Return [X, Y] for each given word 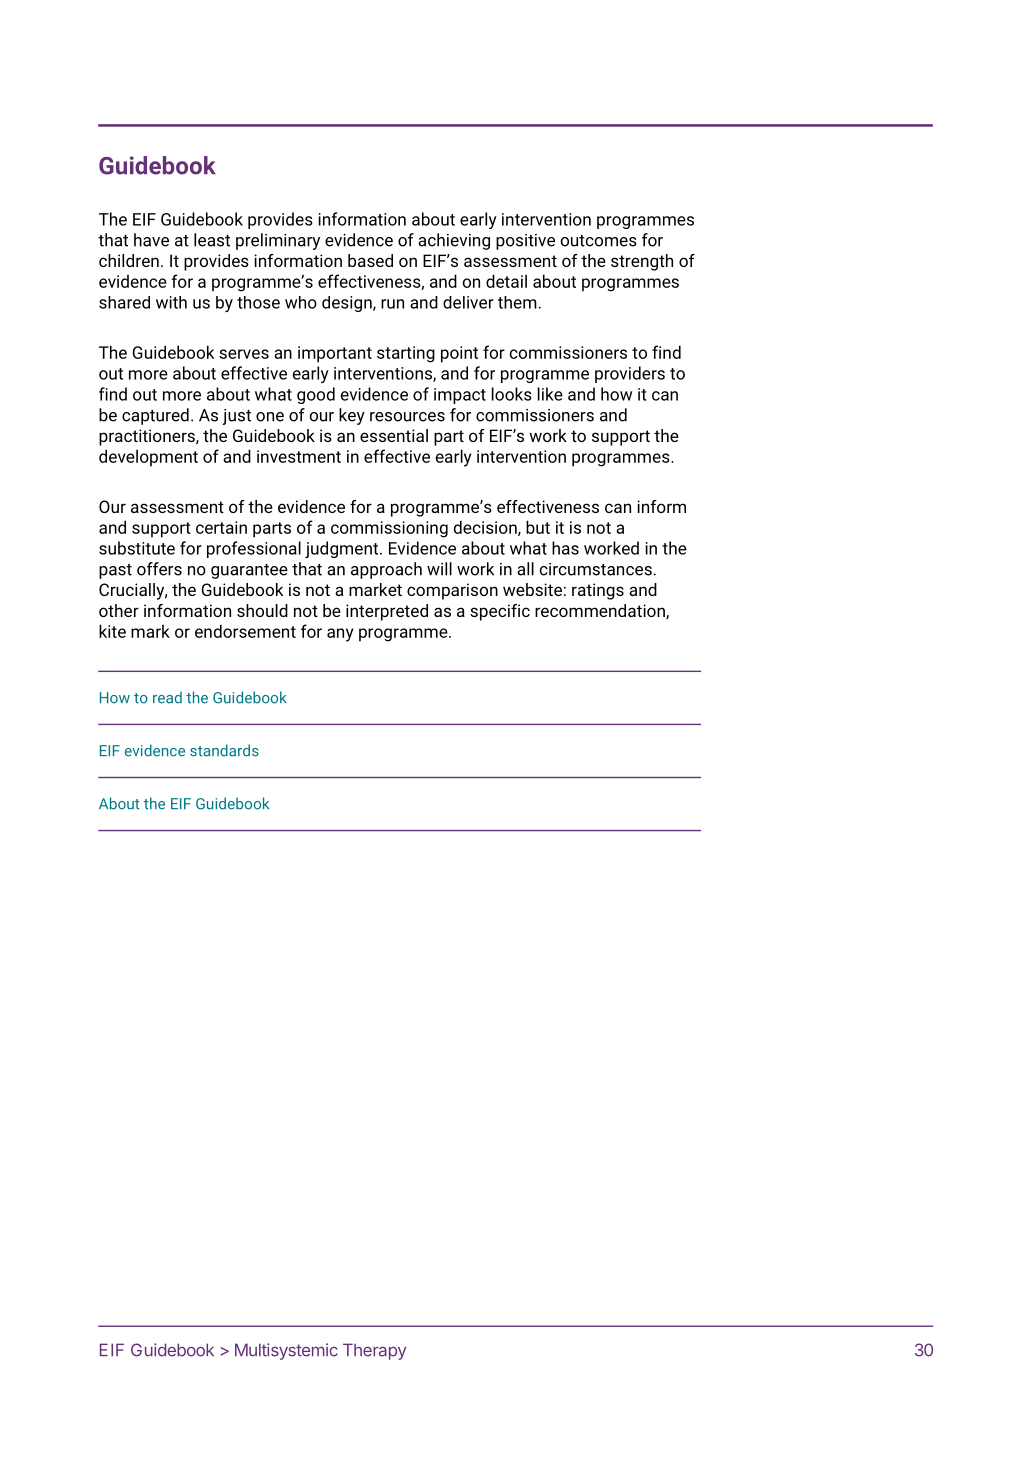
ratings [598, 591]
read [167, 697]
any [340, 635]
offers [159, 569]
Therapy [374, 1351]
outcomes [598, 241]
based [370, 260]
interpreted [387, 612]
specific [500, 612]
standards [224, 750]
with [171, 302]
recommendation [601, 611]
